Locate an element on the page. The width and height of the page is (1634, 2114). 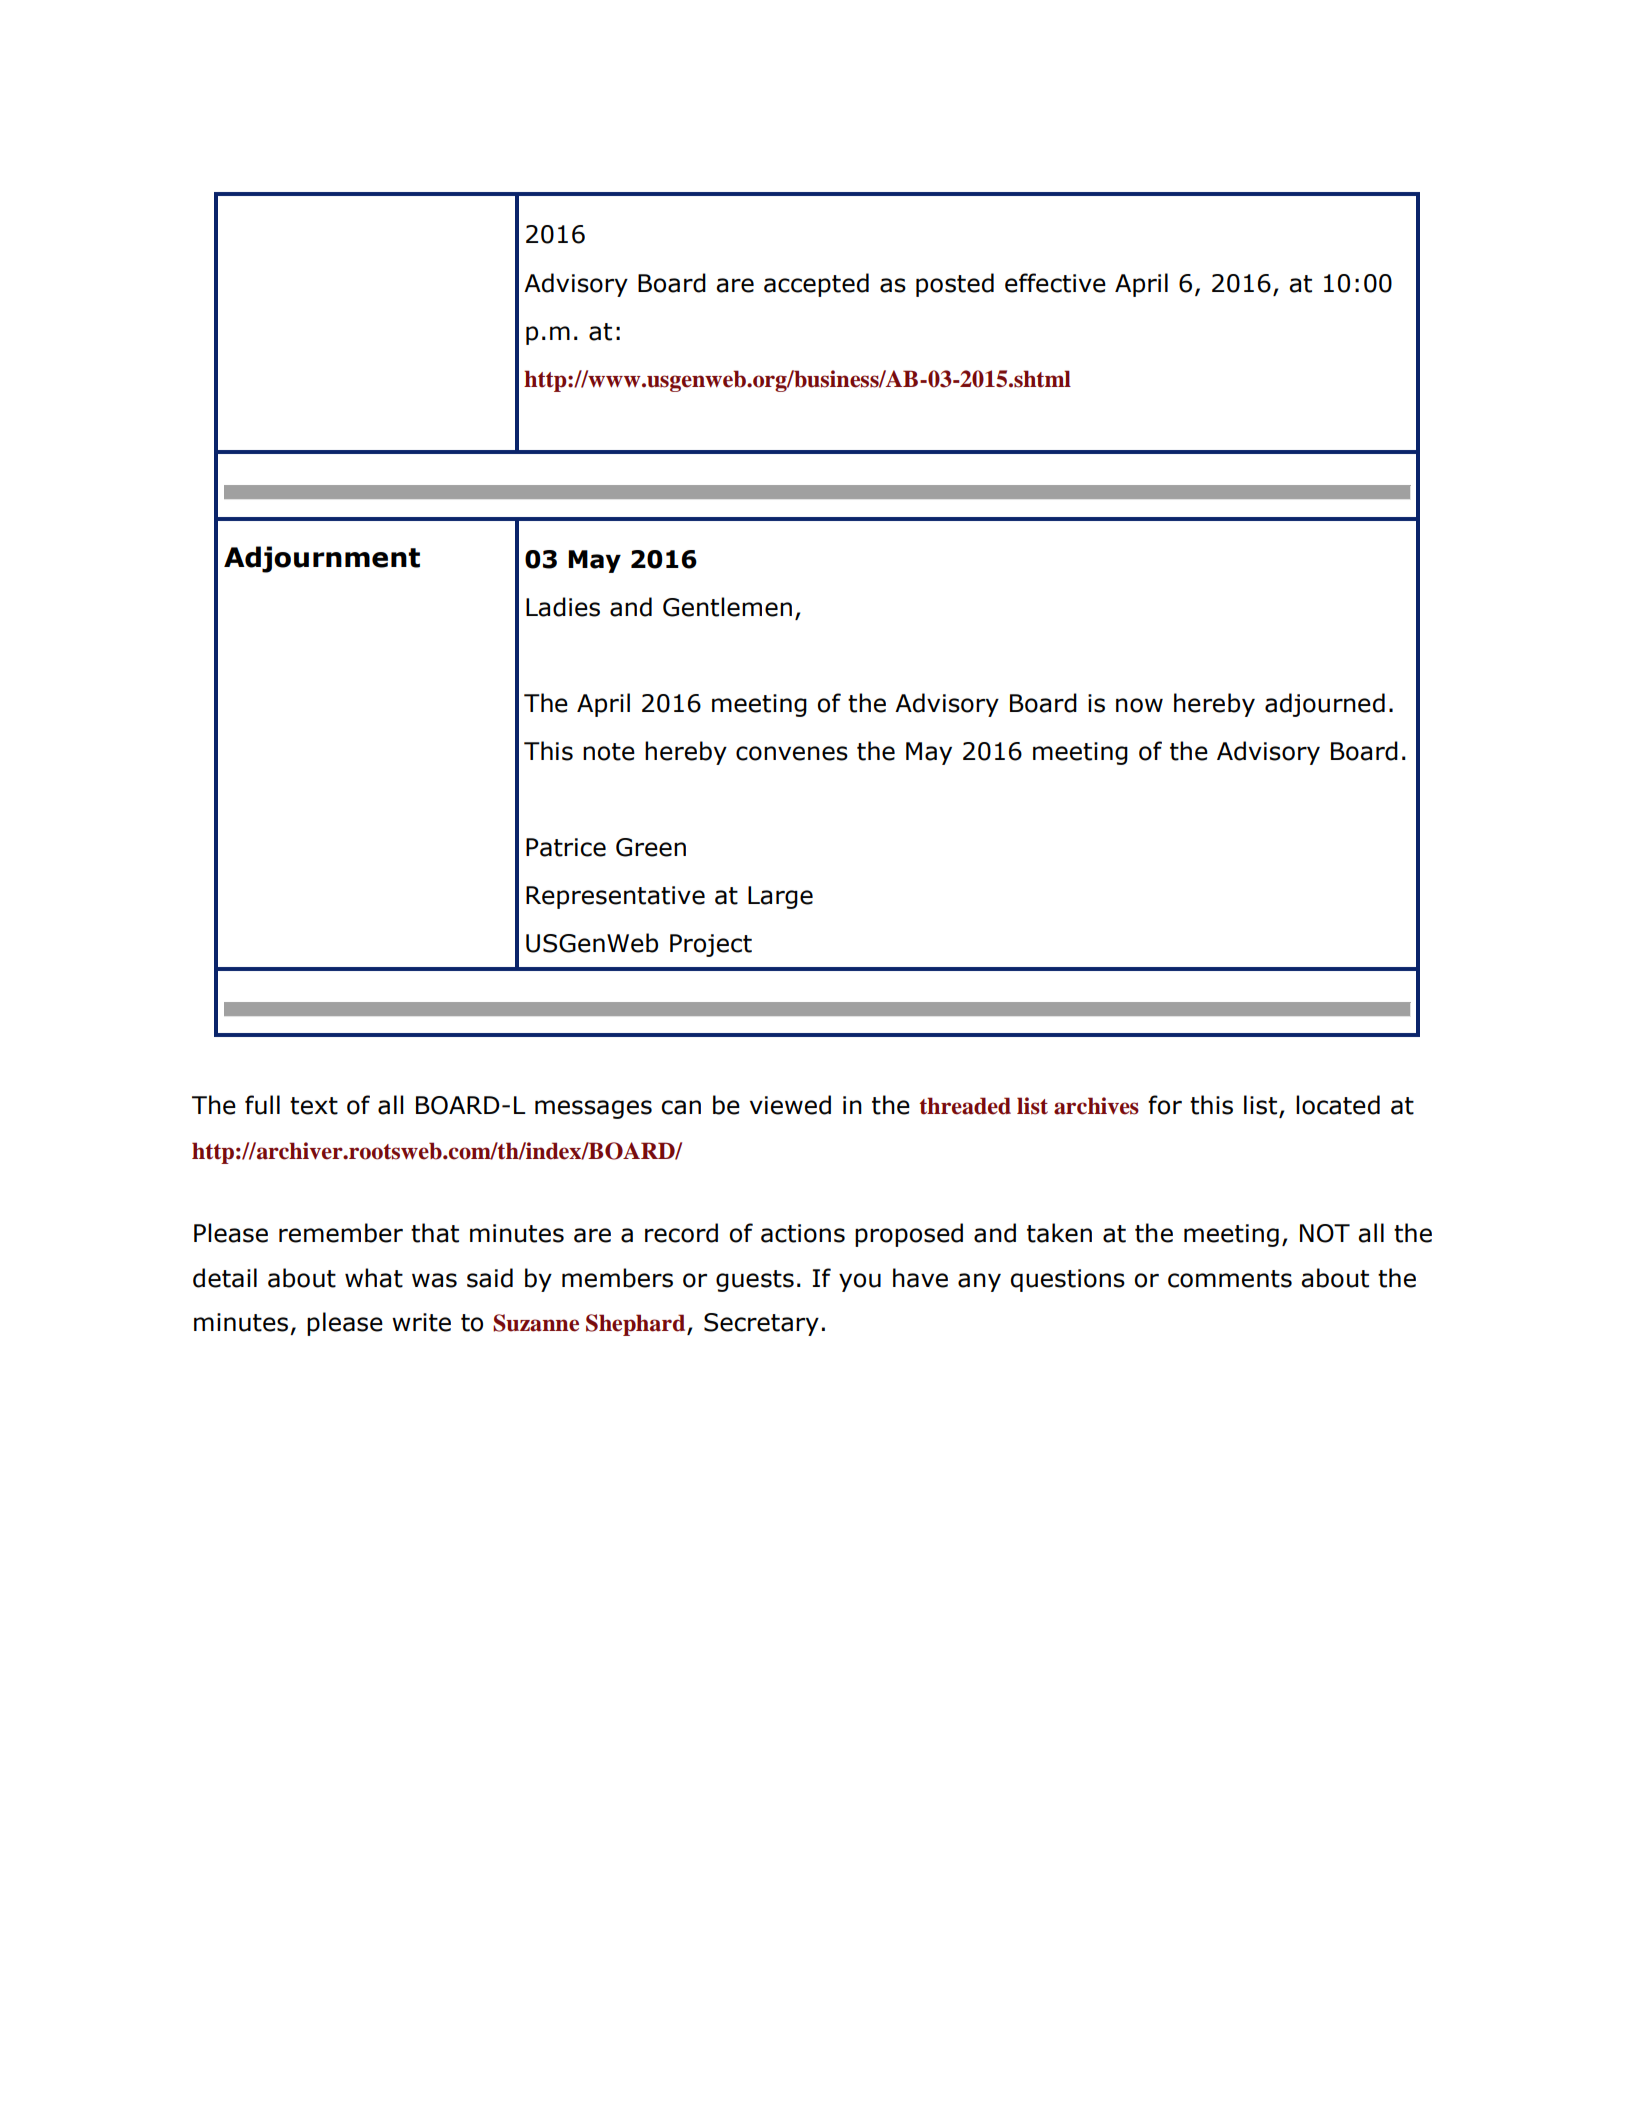
posted is located at coordinates (955, 285).
